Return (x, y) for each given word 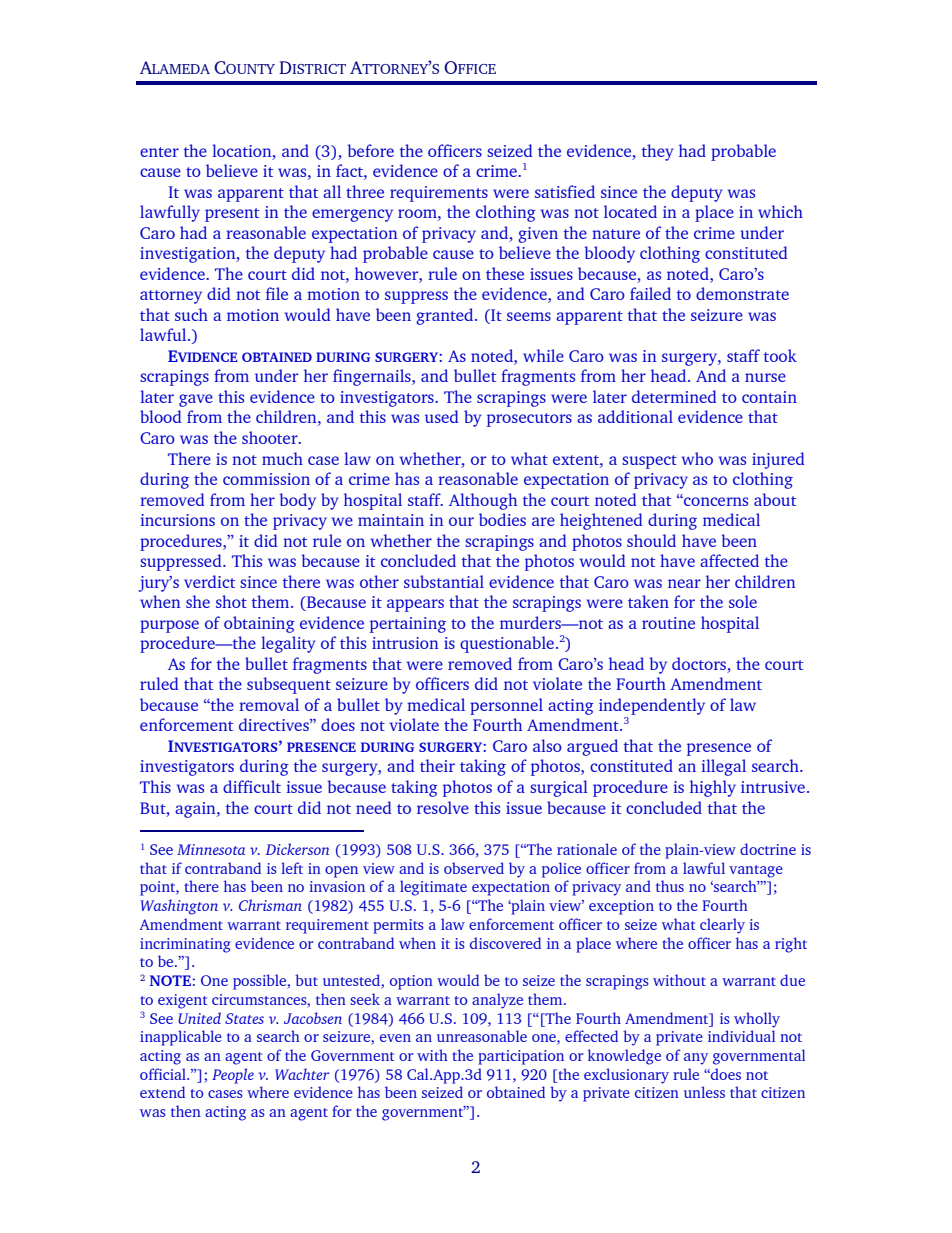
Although (483, 501)
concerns (715, 501)
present (232, 215)
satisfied (565, 191)
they (658, 152)
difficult (252, 786)
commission (266, 479)
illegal (723, 767)
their (437, 765)
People (233, 1076)
